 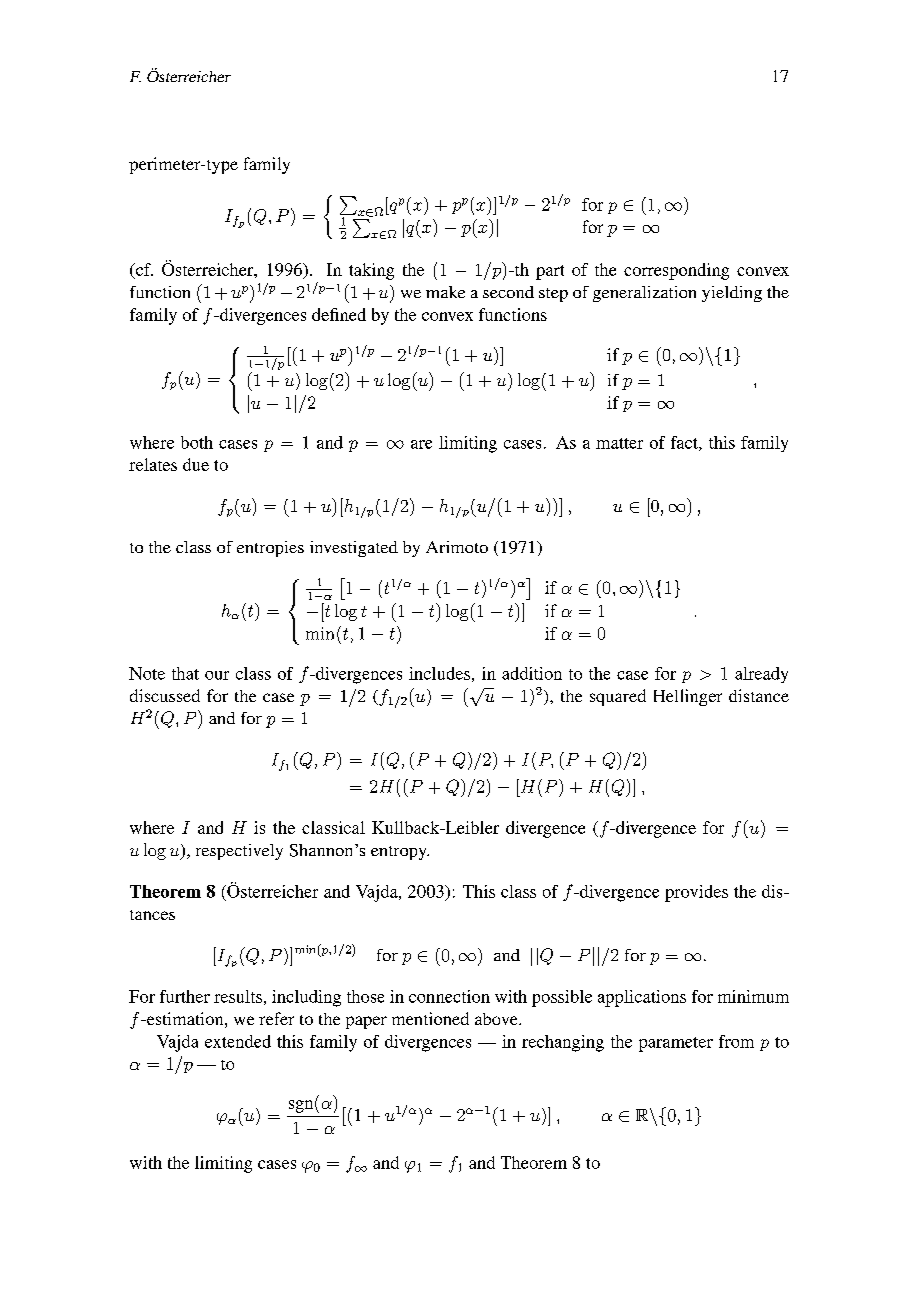 I want to click on defined, so click(x=339, y=314).
